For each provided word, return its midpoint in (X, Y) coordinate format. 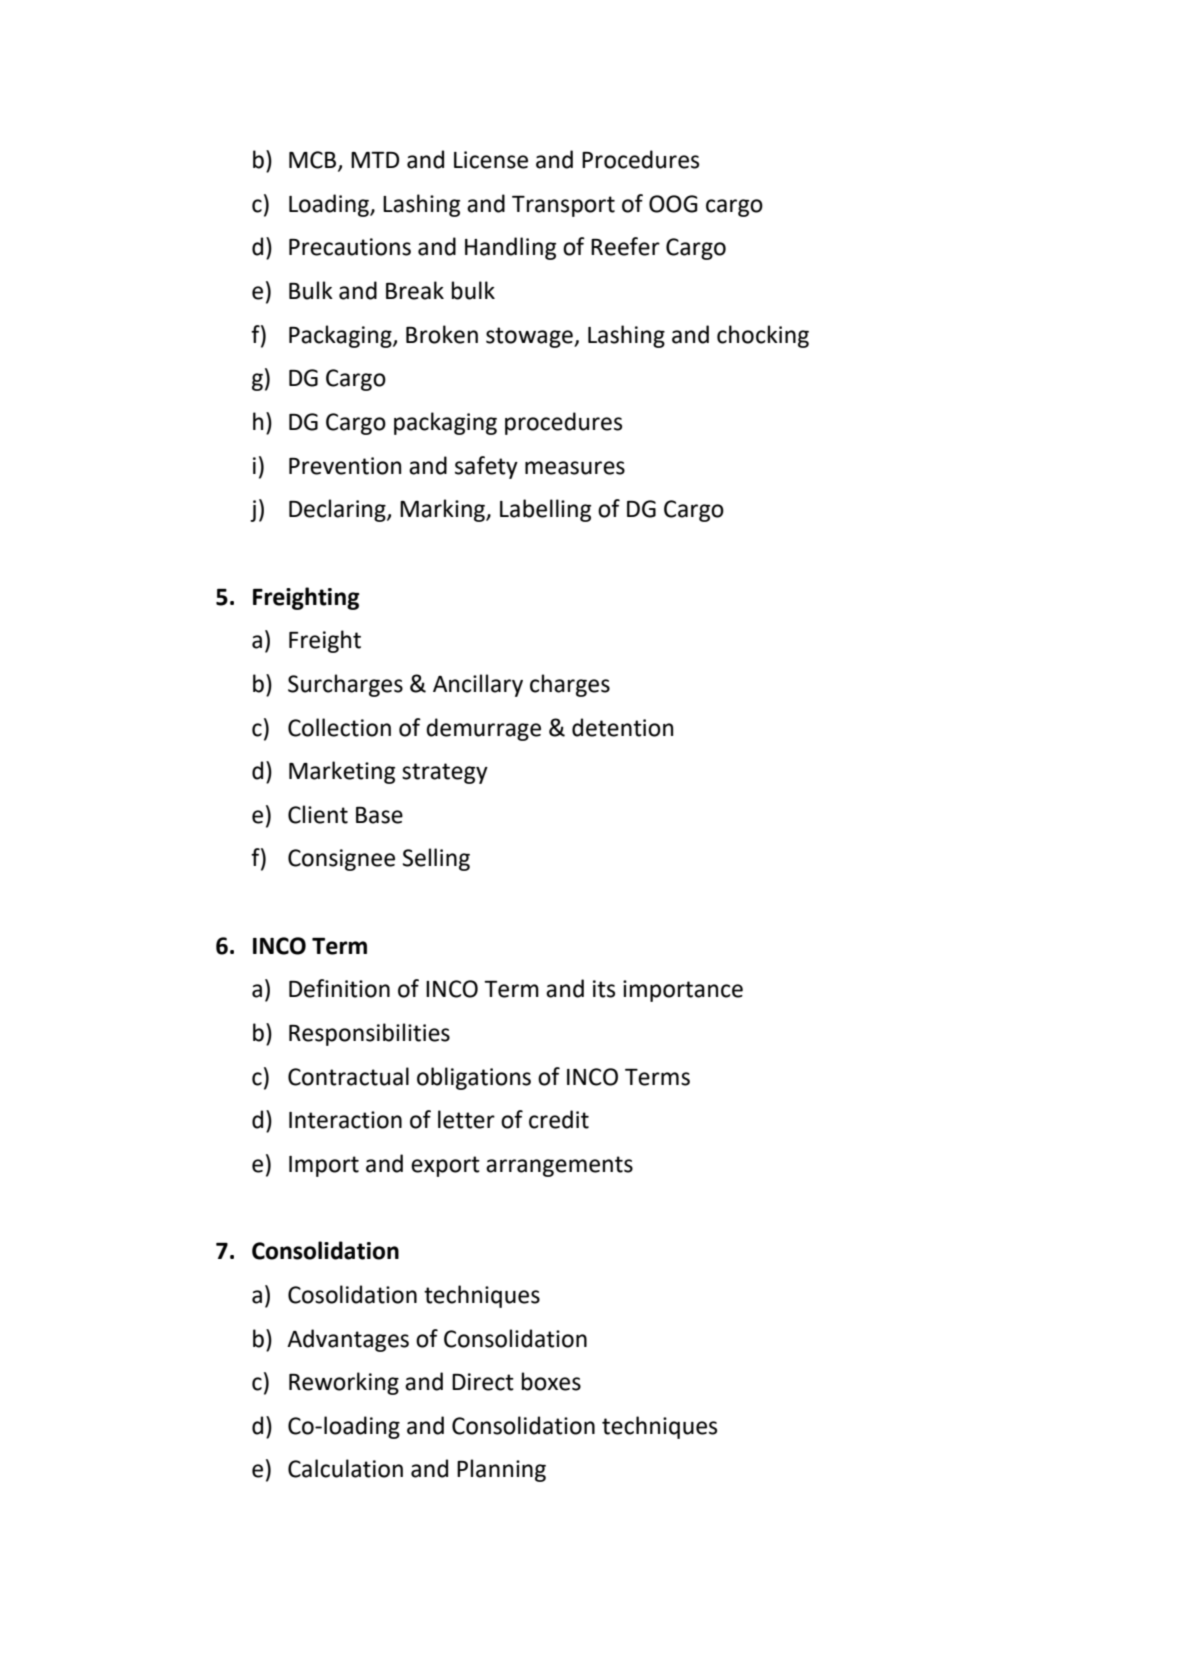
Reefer (625, 246)
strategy (445, 773)
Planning (501, 1470)
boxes (551, 1381)
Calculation (345, 1468)
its (604, 989)
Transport (563, 206)
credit (559, 1119)
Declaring (338, 510)
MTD (375, 160)
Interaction (345, 1120)
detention (622, 727)
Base (379, 815)
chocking (763, 336)
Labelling (545, 510)
